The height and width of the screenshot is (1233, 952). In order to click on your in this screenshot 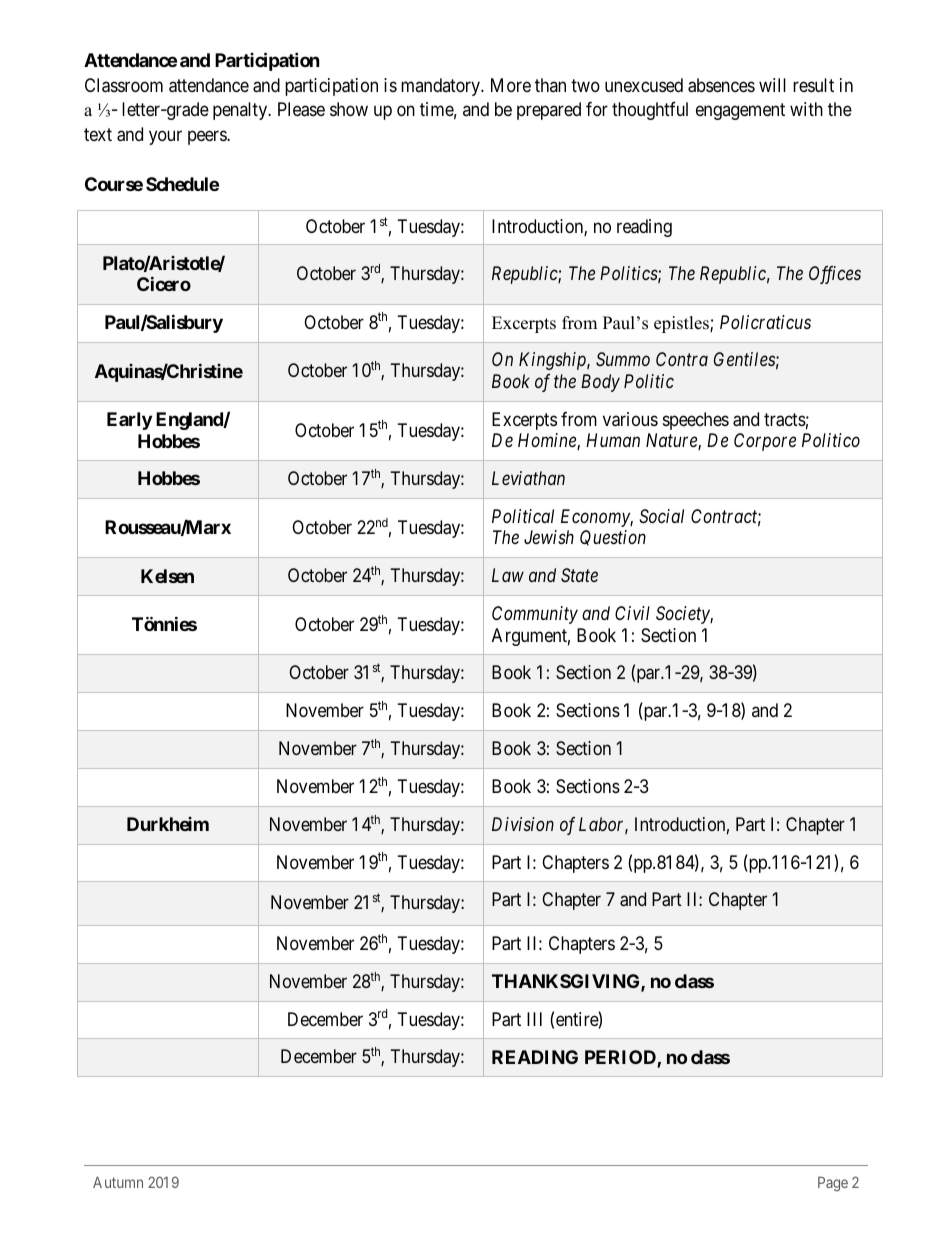, I will do `click(165, 138)`.
